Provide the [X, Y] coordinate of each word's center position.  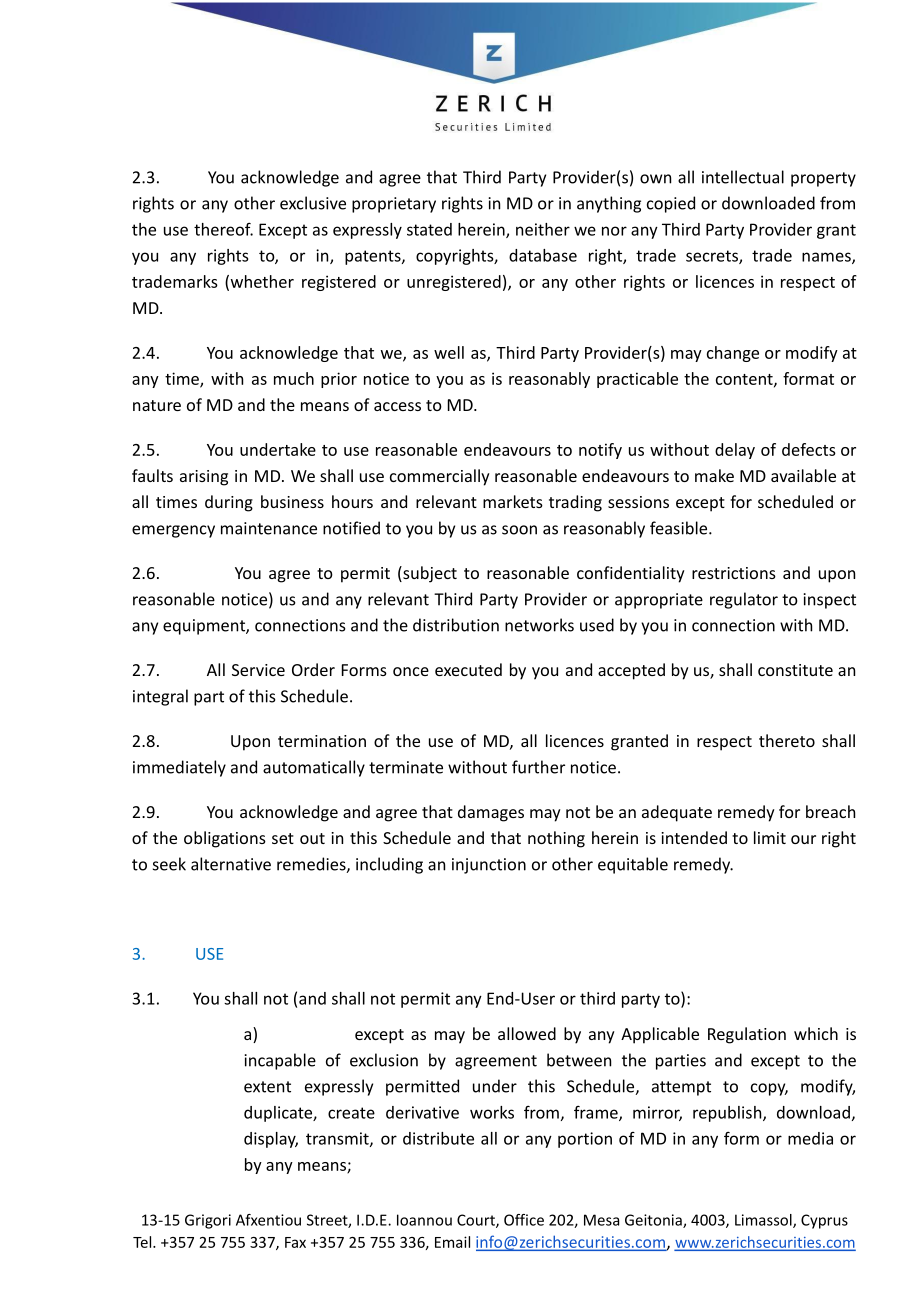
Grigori [208, 1221]
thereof [223, 229]
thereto [787, 740]
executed [468, 669]
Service [258, 670]
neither [543, 229]
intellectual [743, 177]
